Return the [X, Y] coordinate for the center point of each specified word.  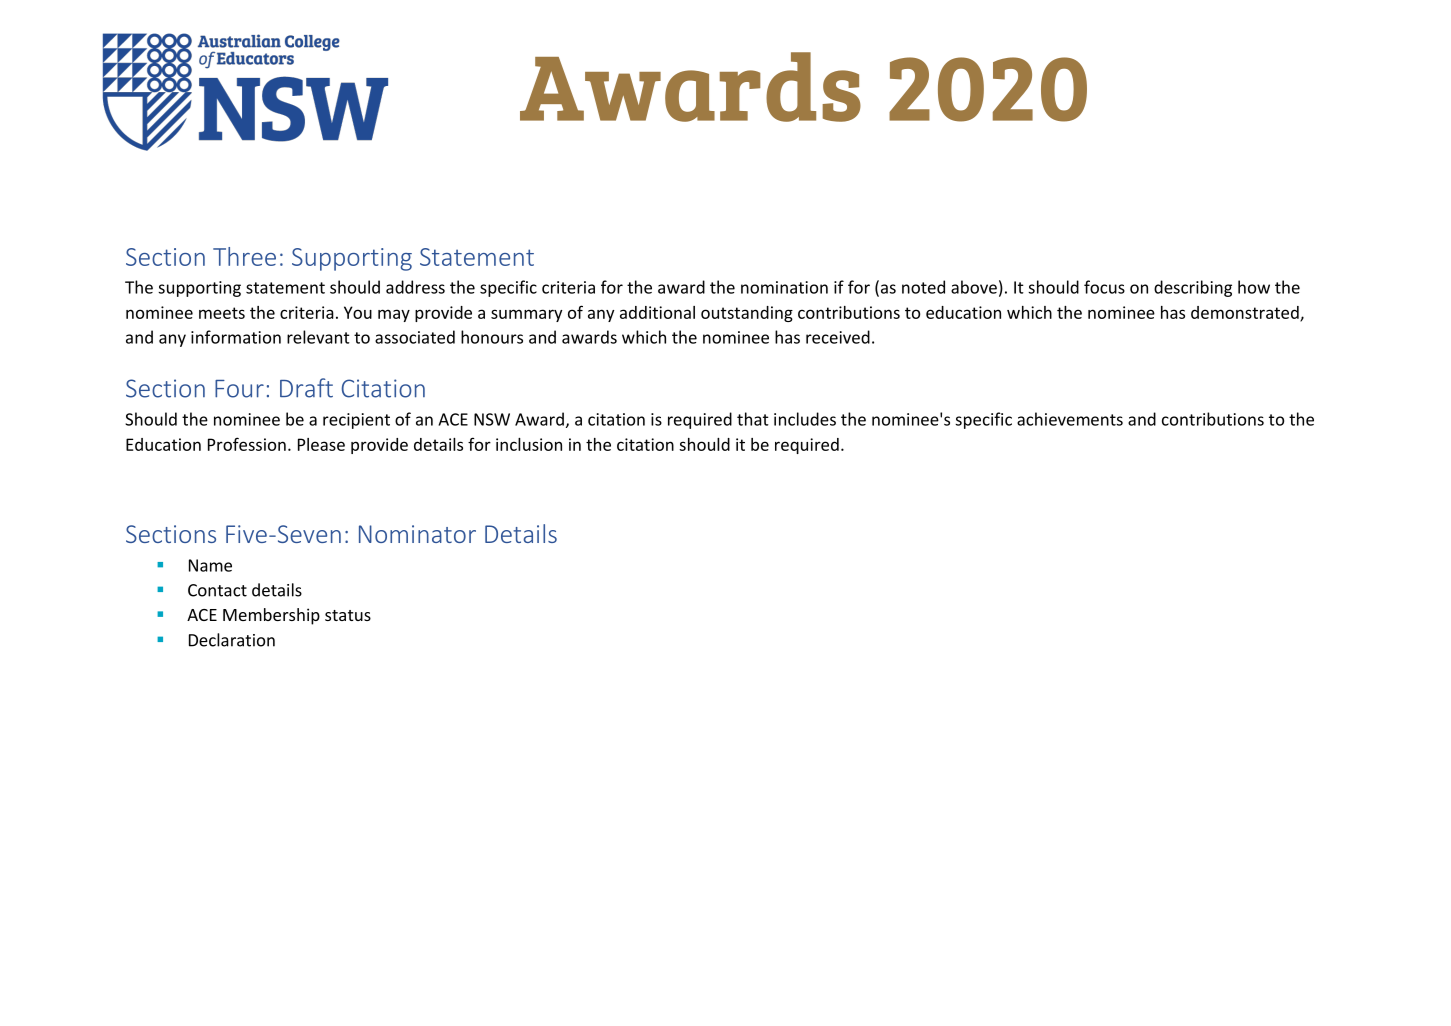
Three [244, 256]
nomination [784, 287]
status [348, 615]
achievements [1070, 419]
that [753, 419]
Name [210, 565]
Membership [271, 616]
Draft [306, 388]
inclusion [529, 444]
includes [805, 419]
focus [1104, 287]
